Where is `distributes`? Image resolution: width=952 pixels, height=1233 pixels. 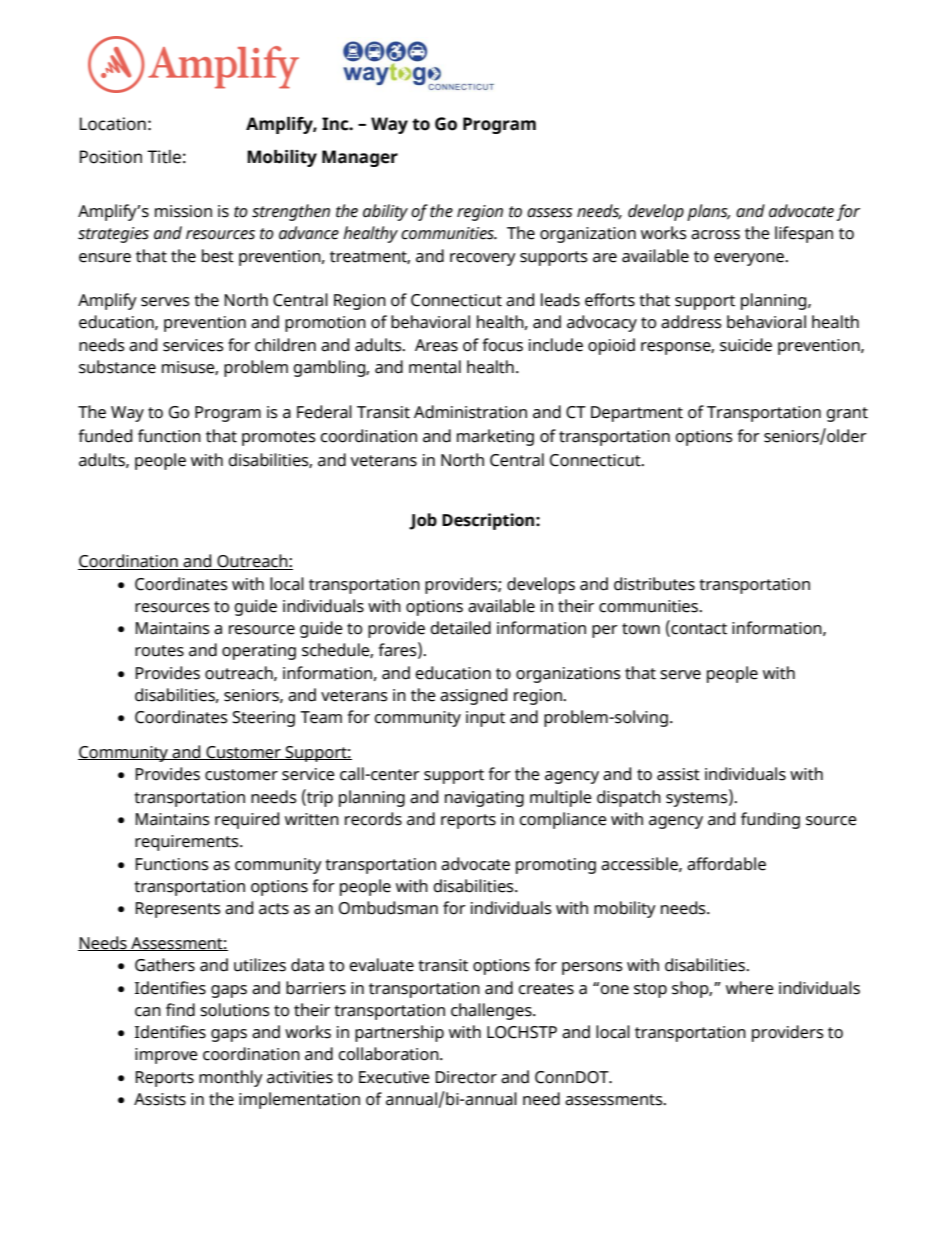 distributes is located at coordinates (654, 584).
